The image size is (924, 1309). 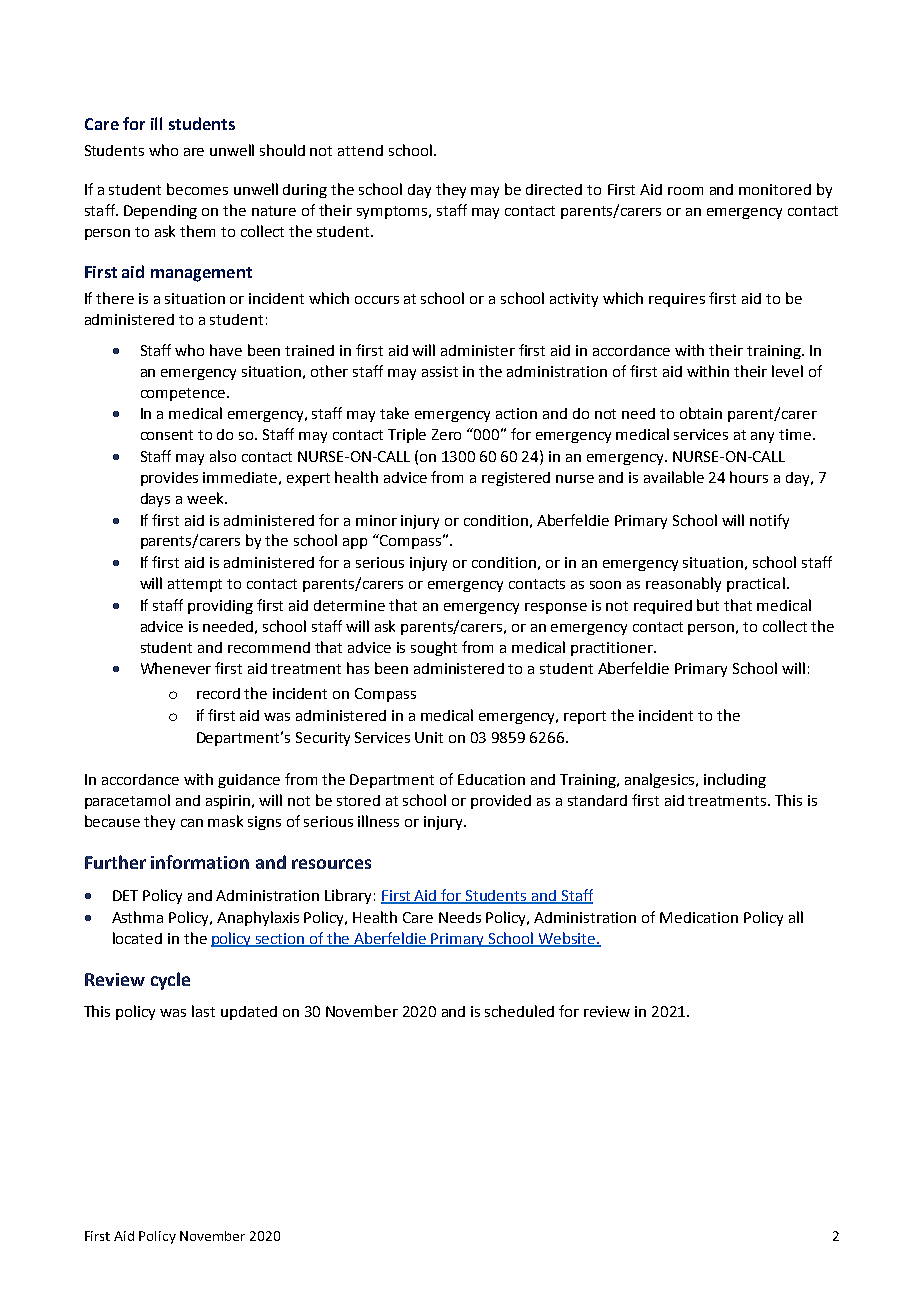 I want to click on cycle, so click(x=170, y=981).
